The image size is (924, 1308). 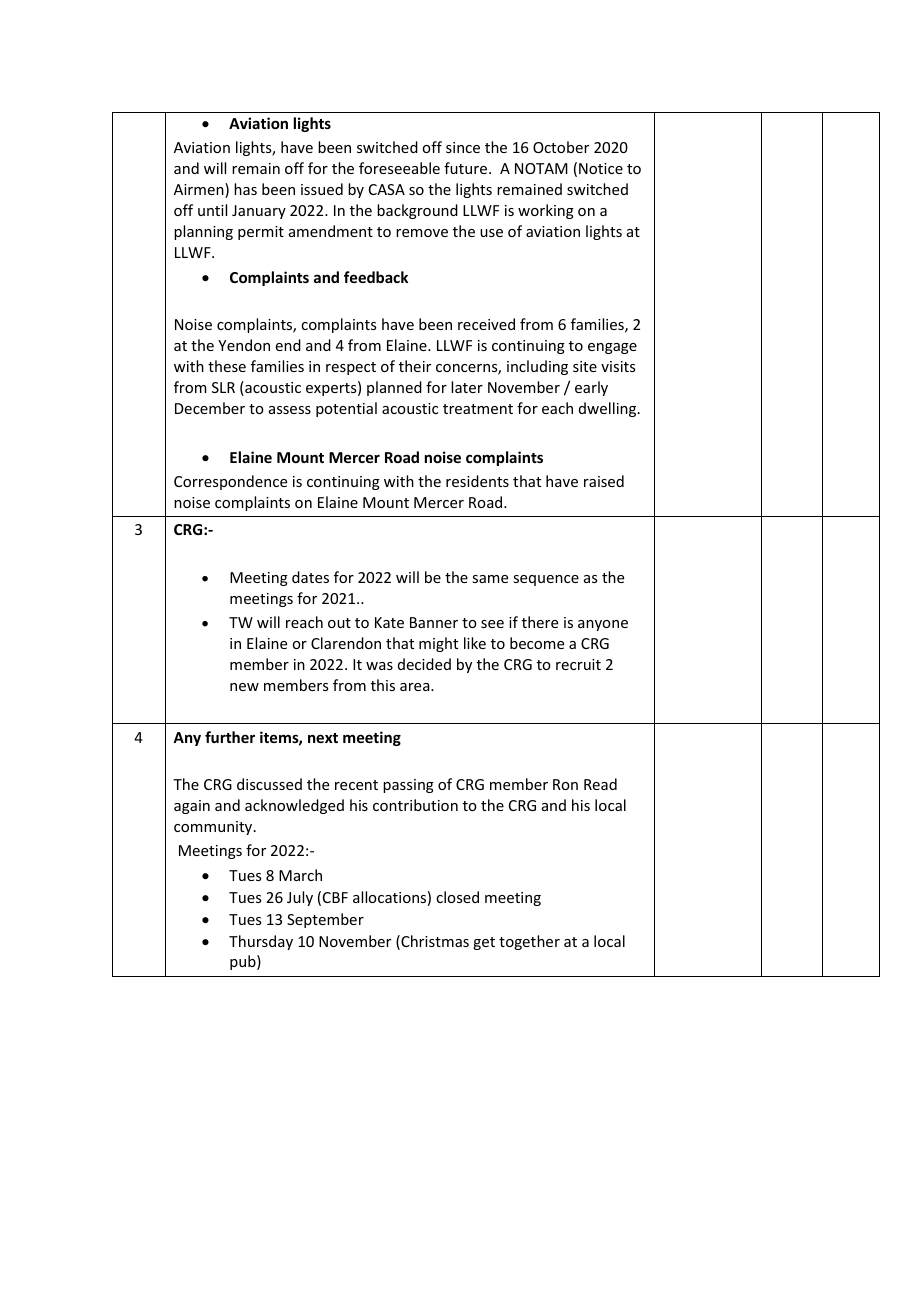 What do you see at coordinates (389, 622) in the screenshot?
I see `Kate` at bounding box center [389, 622].
